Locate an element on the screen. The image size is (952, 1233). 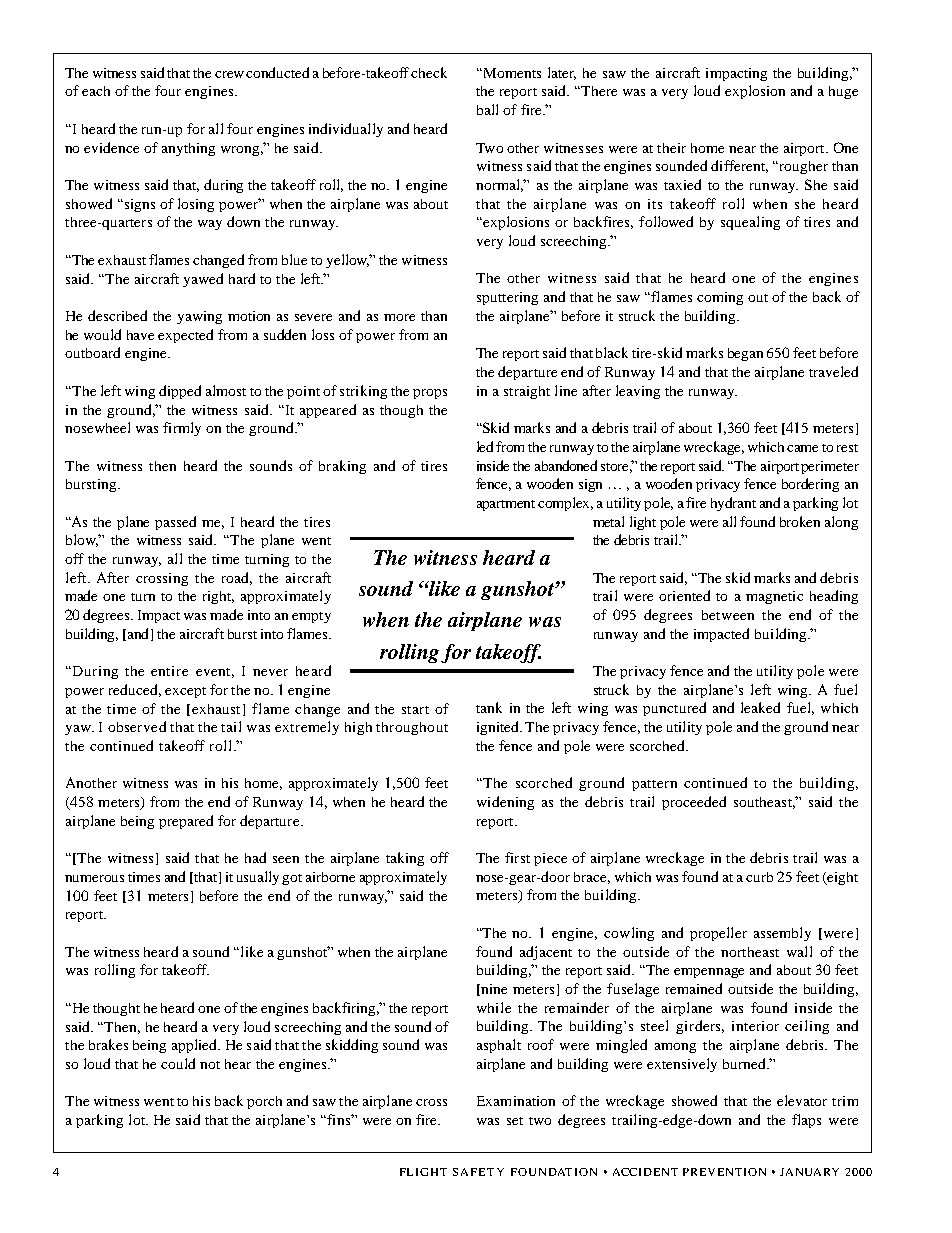
ball is located at coordinates (487, 109).
